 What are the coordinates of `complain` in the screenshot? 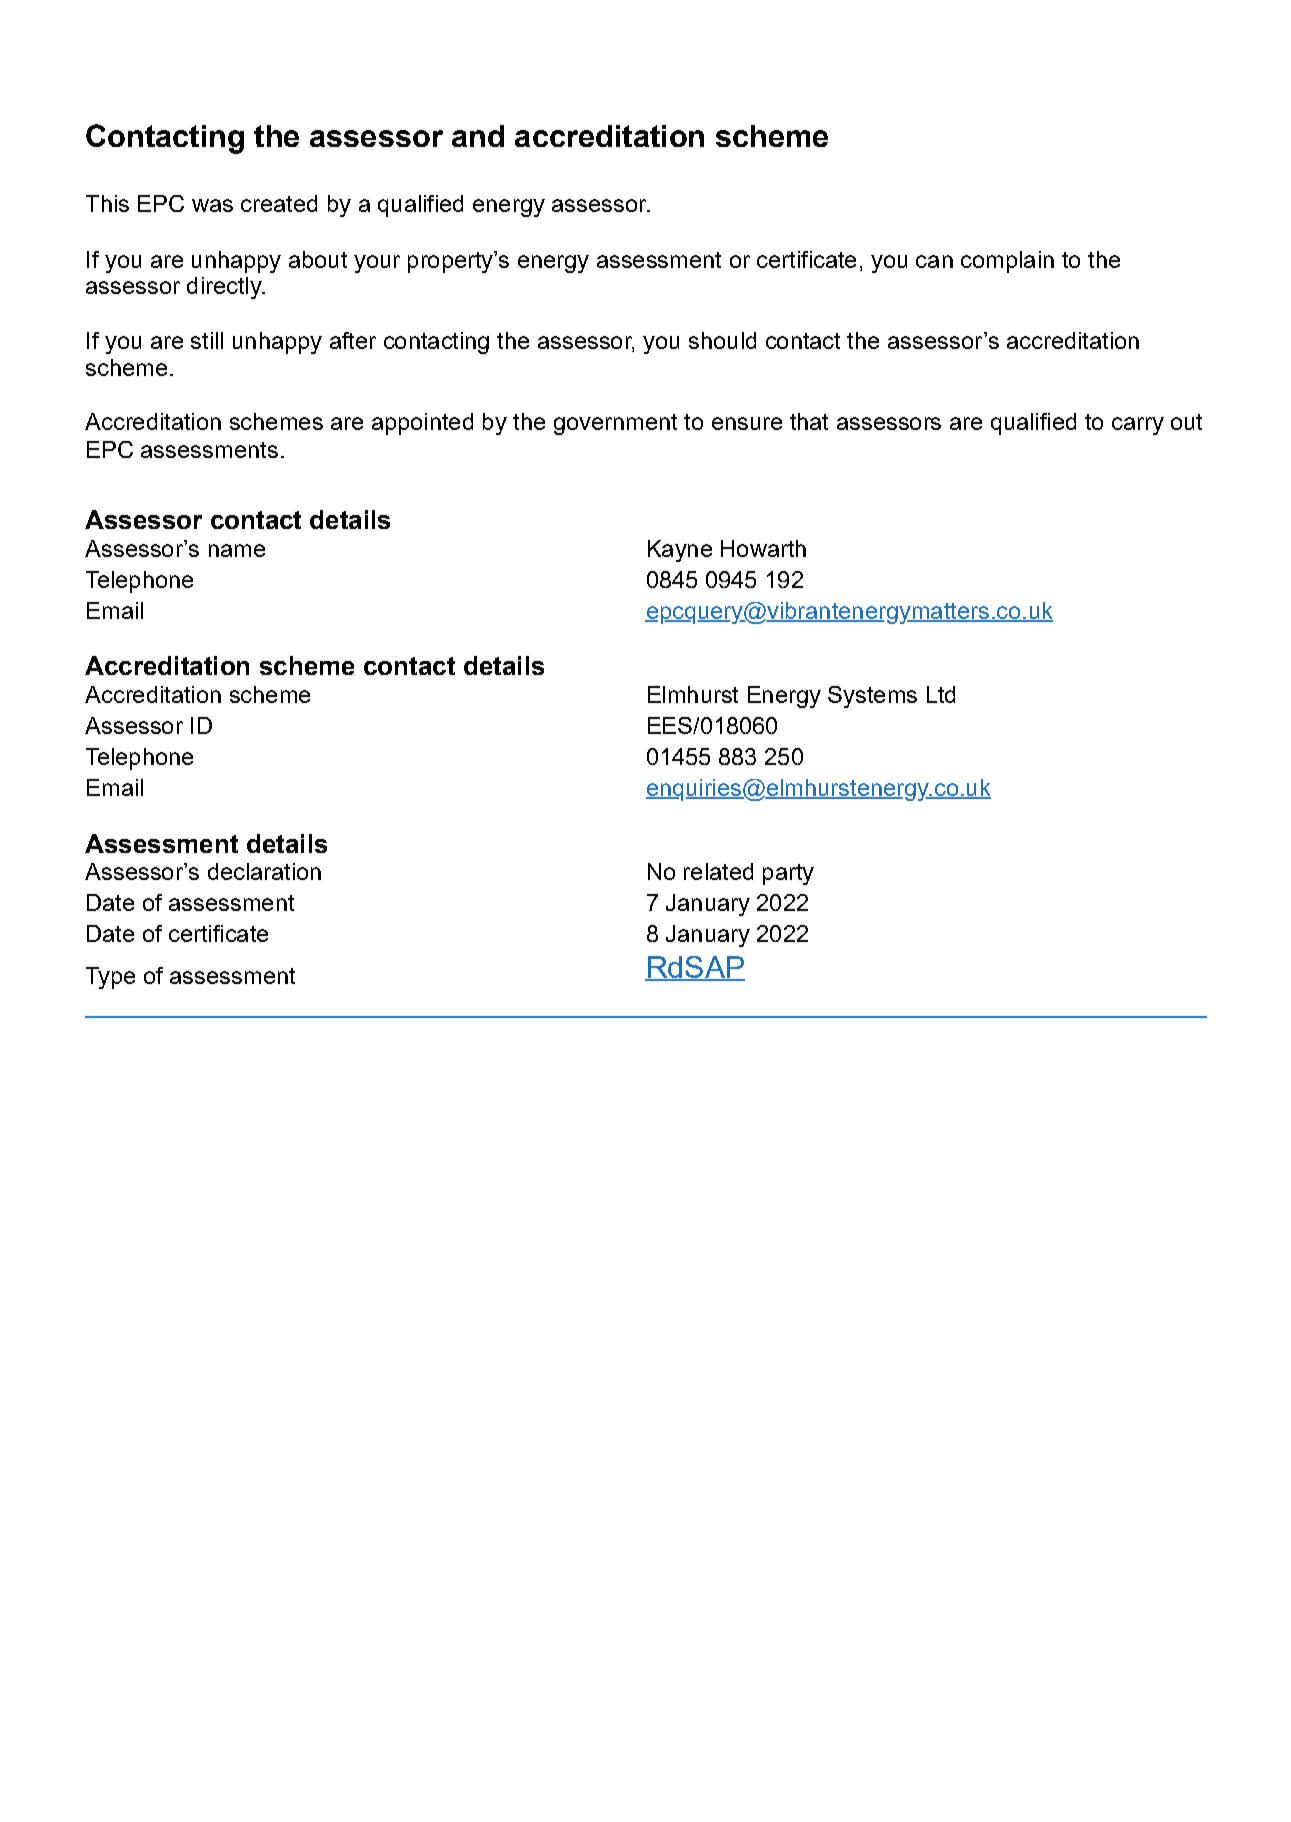 It's located at (1007, 262).
